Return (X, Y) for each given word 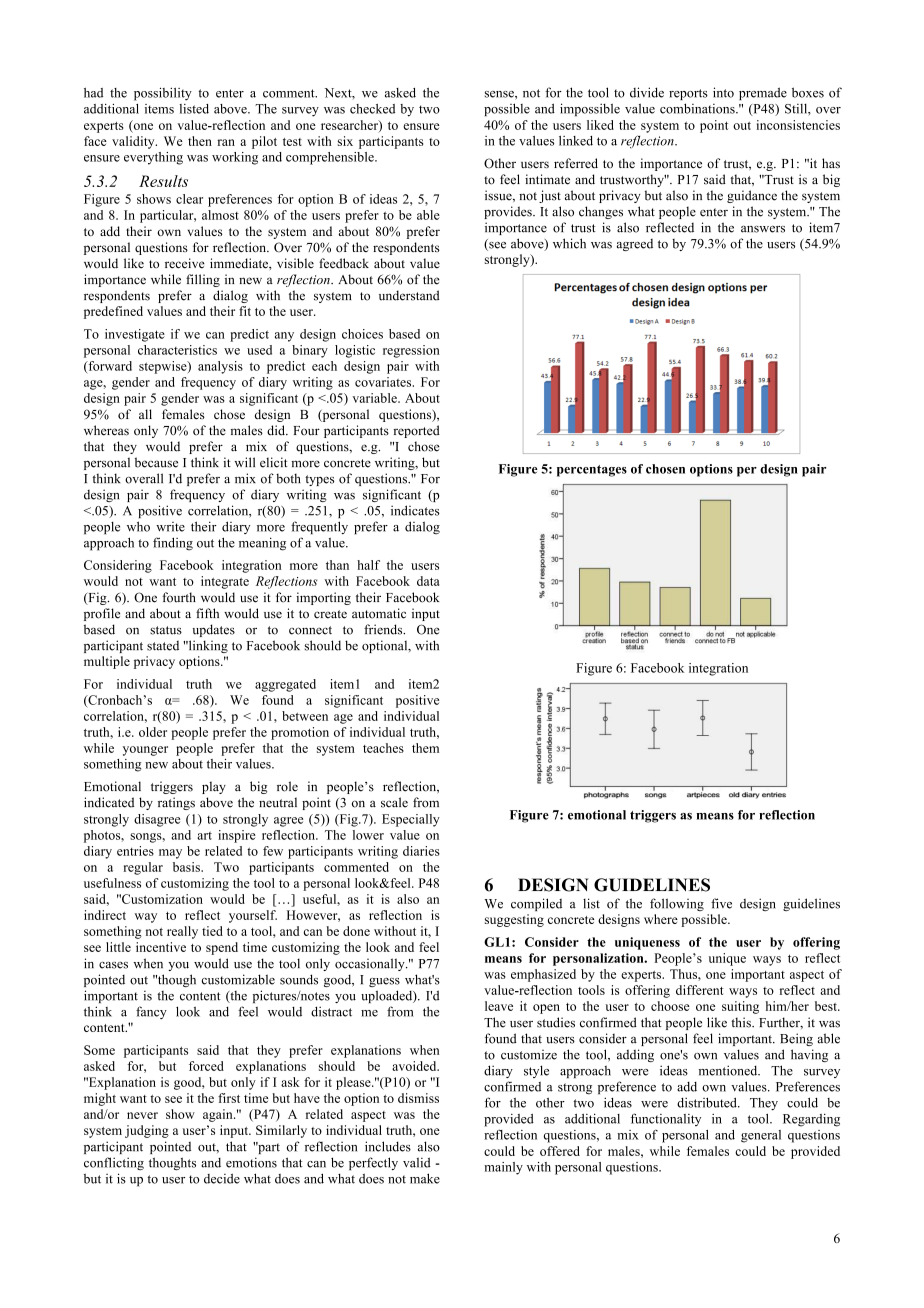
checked (372, 109)
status (166, 630)
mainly (503, 1168)
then (200, 141)
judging (147, 1131)
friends (384, 629)
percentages (592, 471)
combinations (698, 108)
